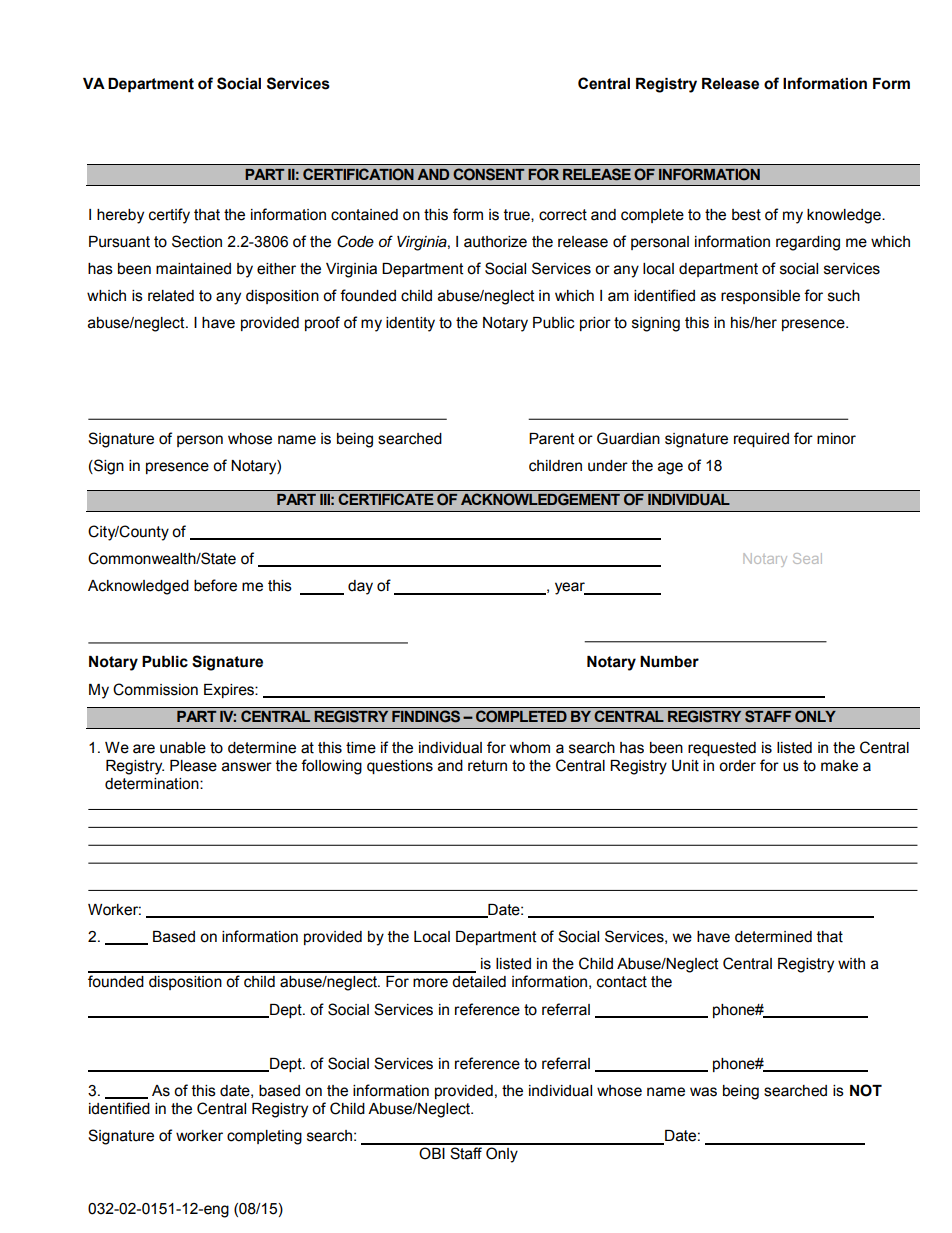 The height and width of the image is (1233, 952). What do you see at coordinates (479, 982) in the image?
I see `detailed` at bounding box center [479, 982].
